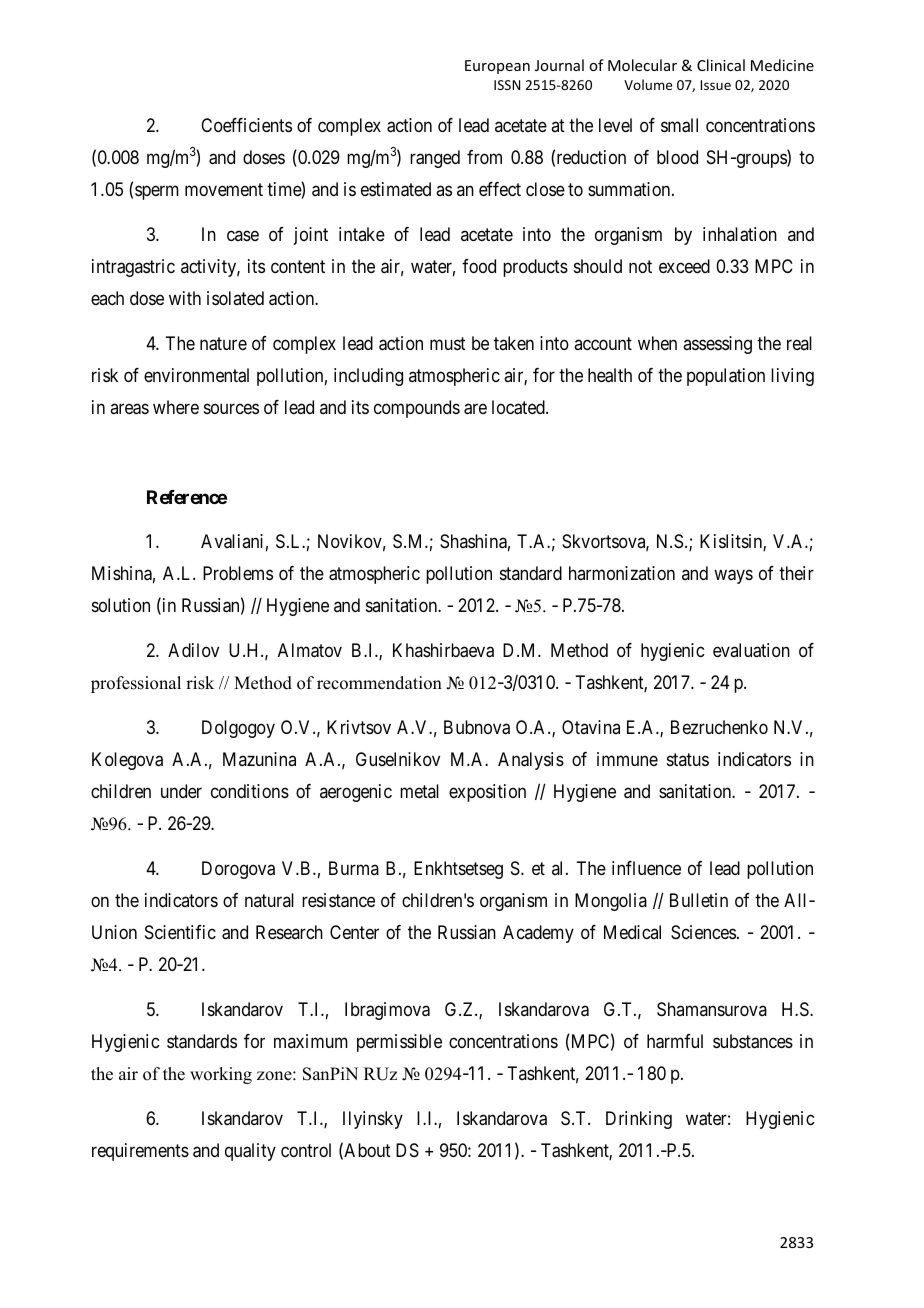  Describe the element at coordinates (399, 1043) in the document. I see `permissible` at that location.
